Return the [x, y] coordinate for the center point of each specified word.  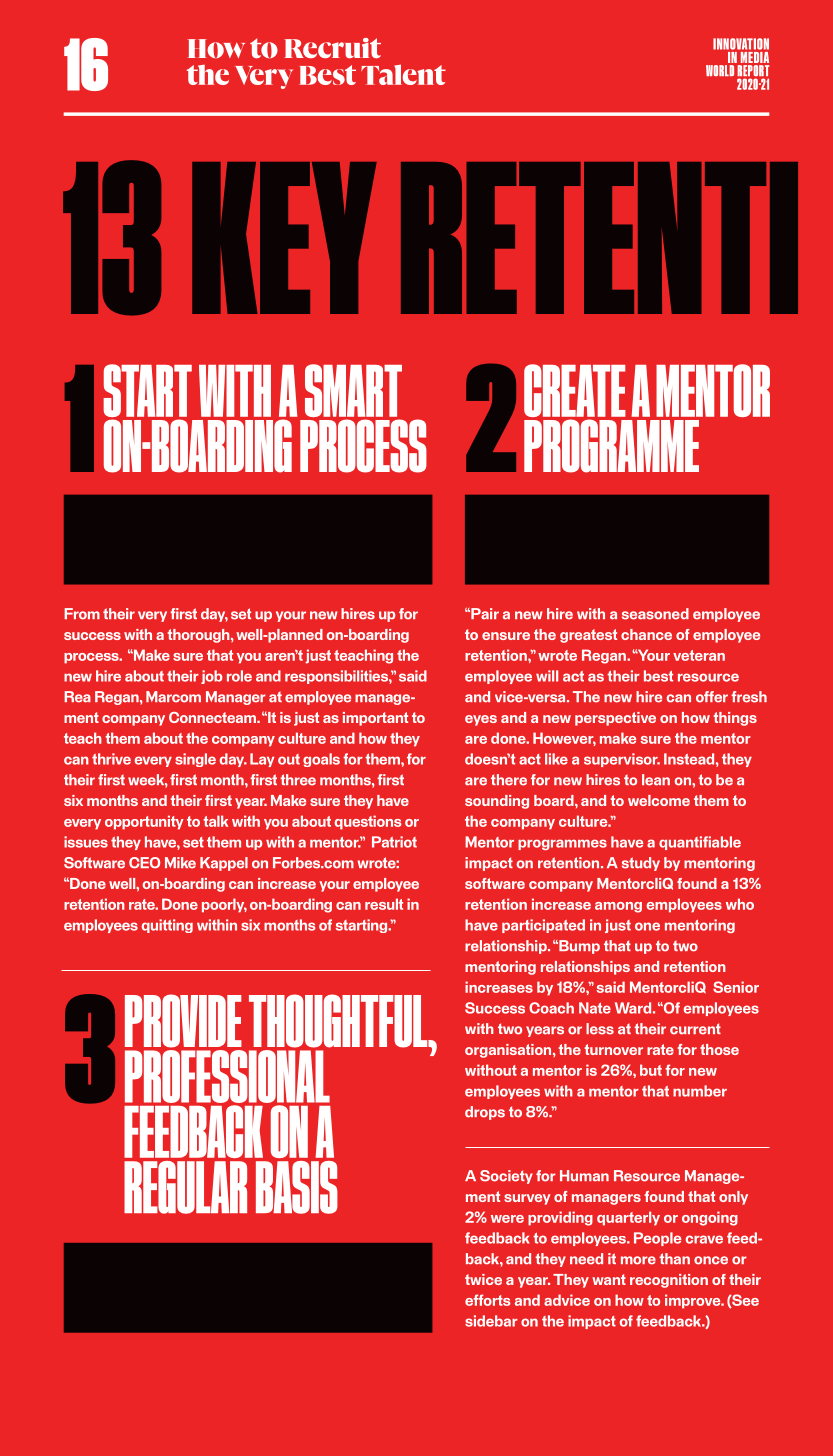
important [375, 719]
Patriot [394, 842]
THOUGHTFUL [339, 1021]
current [695, 1029]
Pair [484, 614]
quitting [167, 926]
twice [483, 1279]
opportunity [144, 822]
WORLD [720, 70]
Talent [403, 74]
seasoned [655, 614]
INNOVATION [741, 44]
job [211, 677]
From [82, 614]
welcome [659, 800]
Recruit [332, 48]
